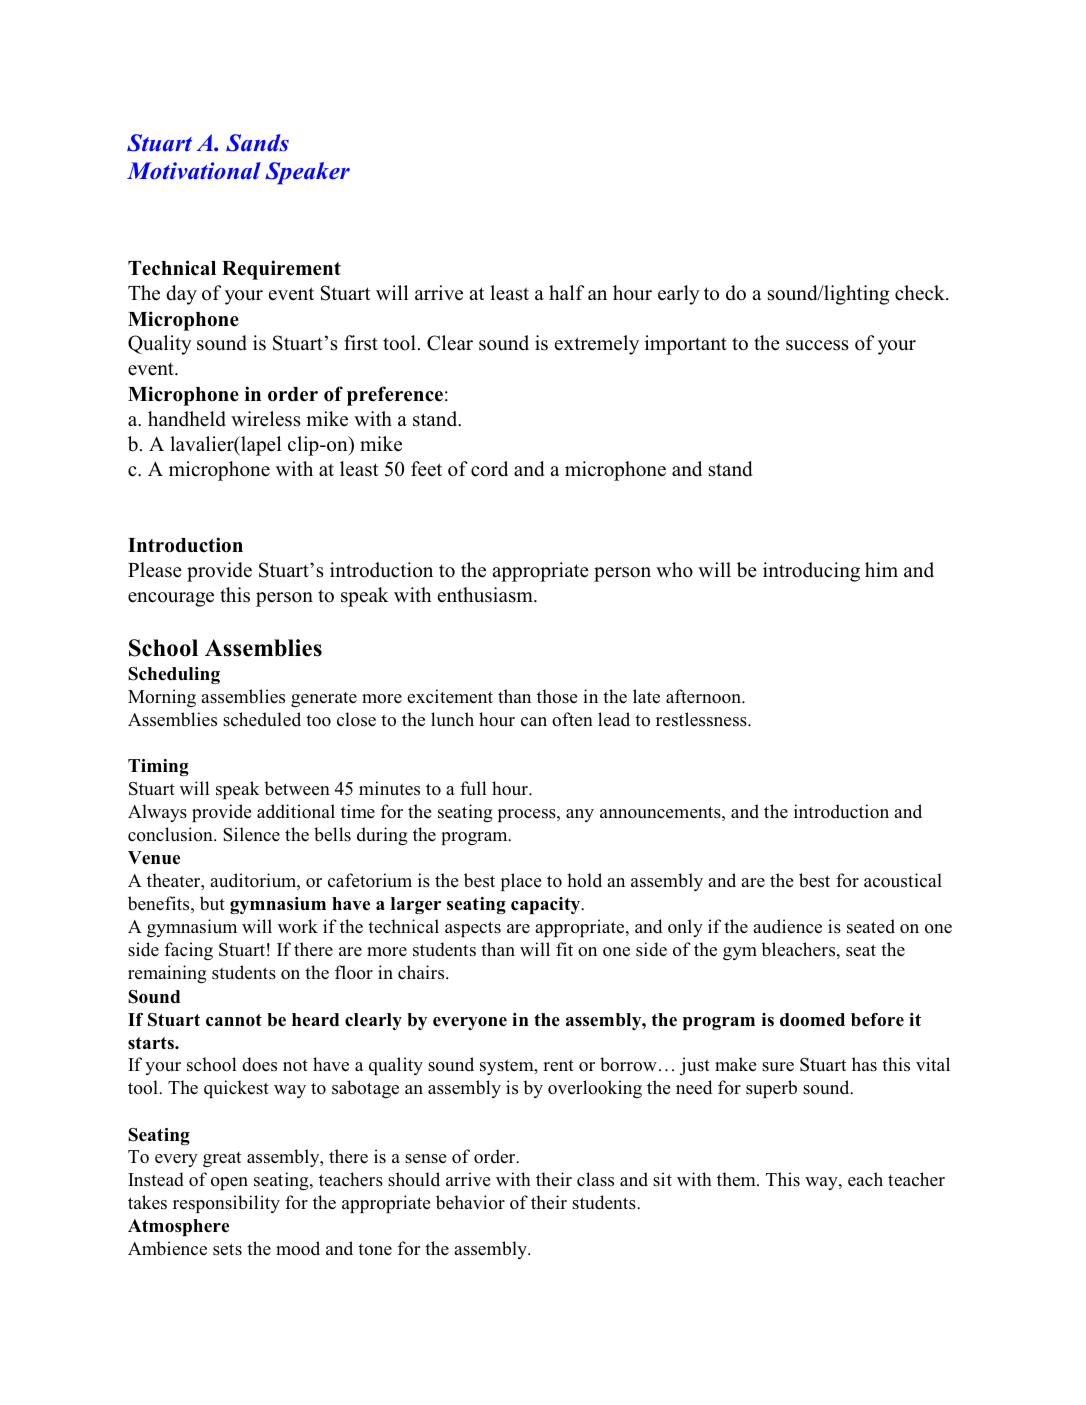 The width and height of the image is (1086, 1405). What do you see at coordinates (580, 815) in the image?
I see `any` at bounding box center [580, 815].
